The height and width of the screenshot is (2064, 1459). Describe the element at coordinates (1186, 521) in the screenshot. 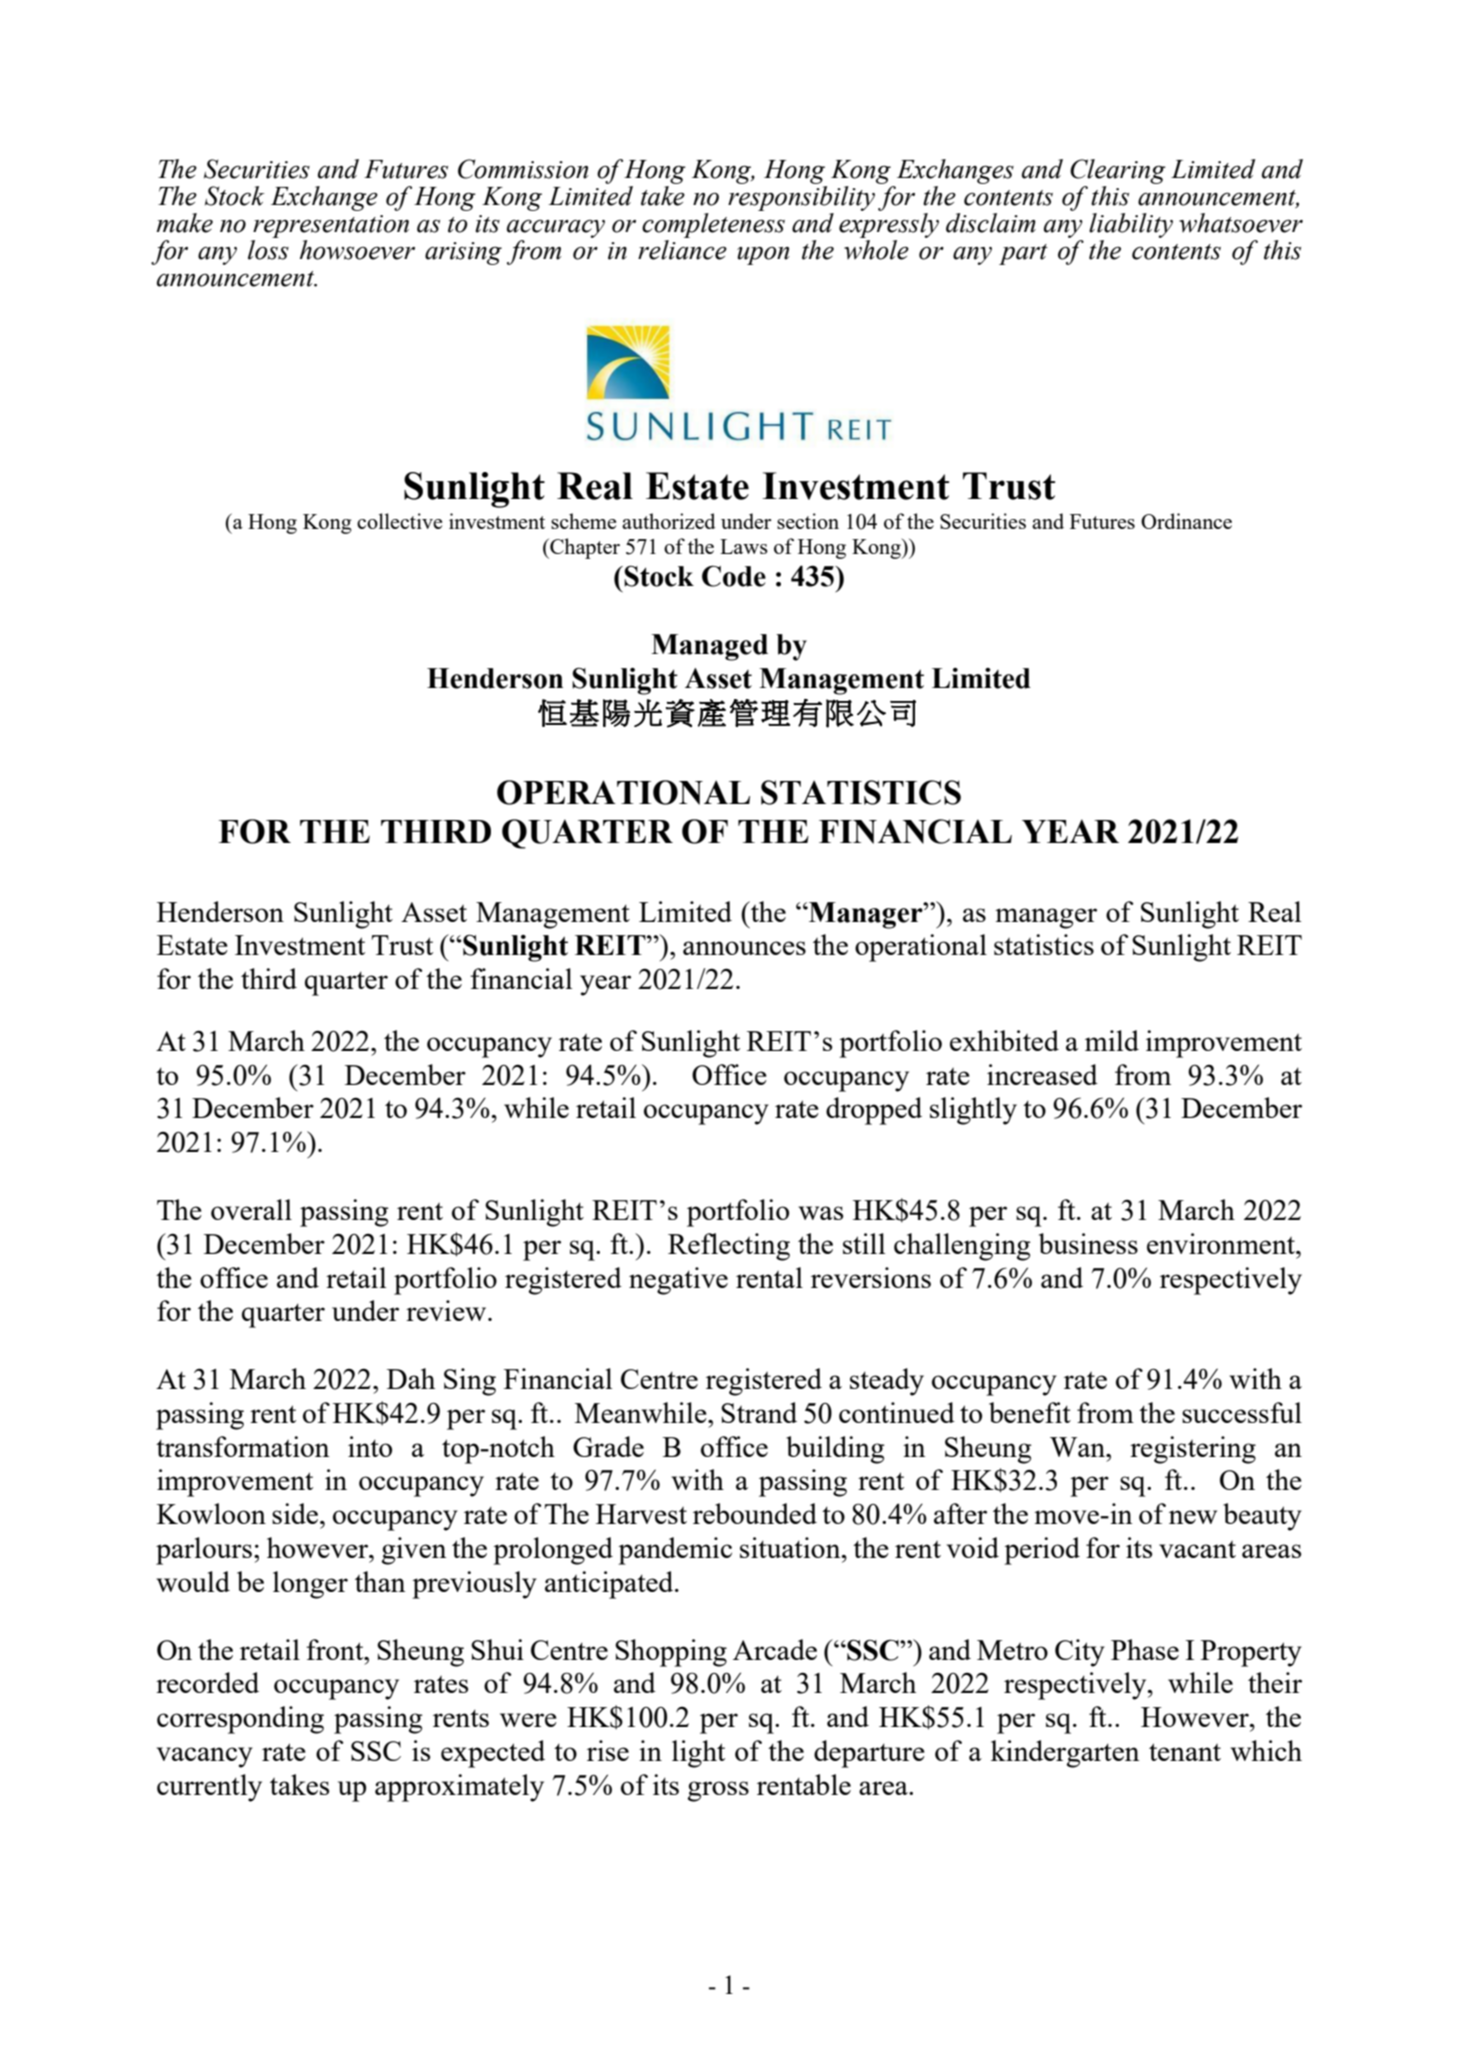

I see `Ordinance` at that location.
